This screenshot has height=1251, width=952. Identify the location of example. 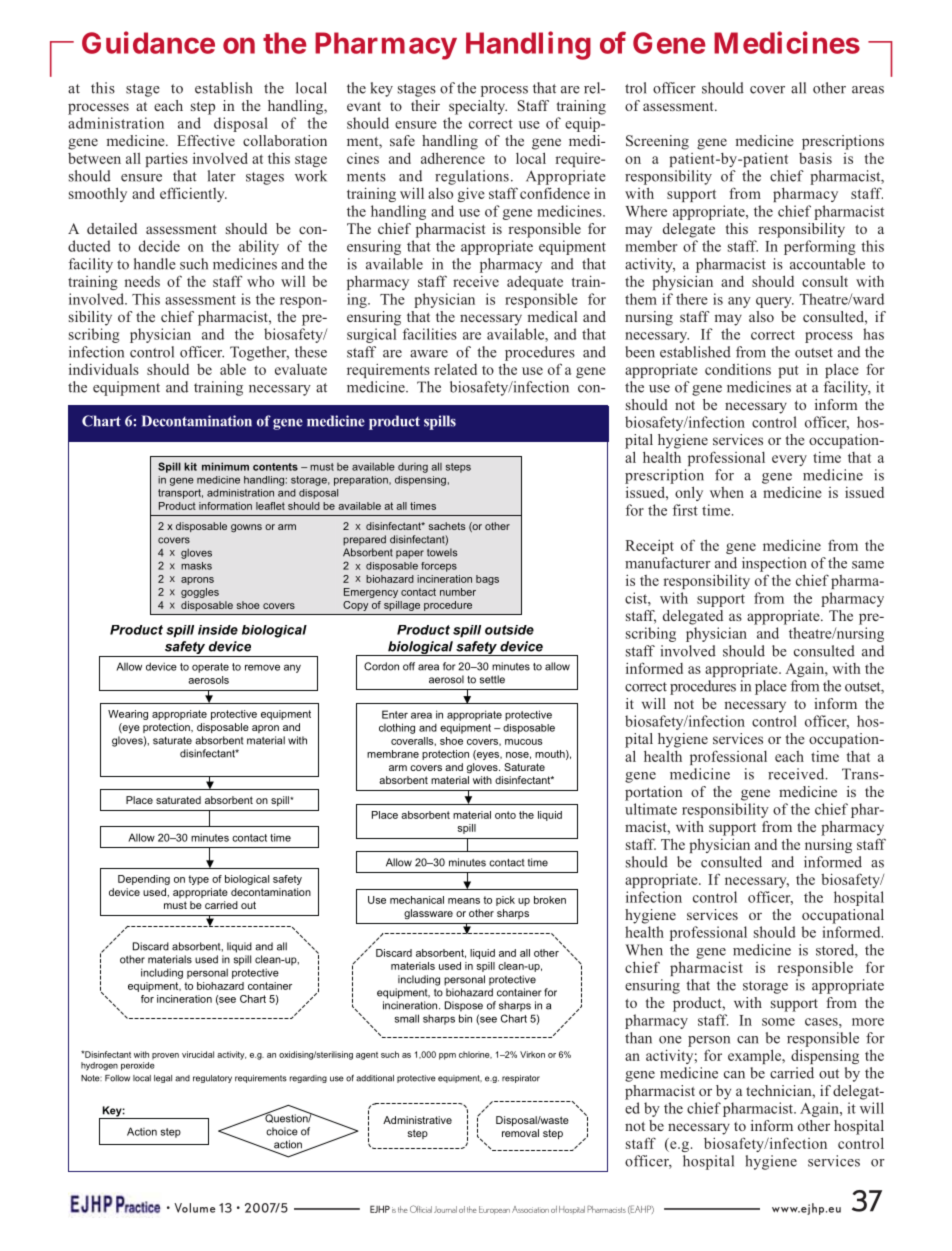
(756, 1056).
